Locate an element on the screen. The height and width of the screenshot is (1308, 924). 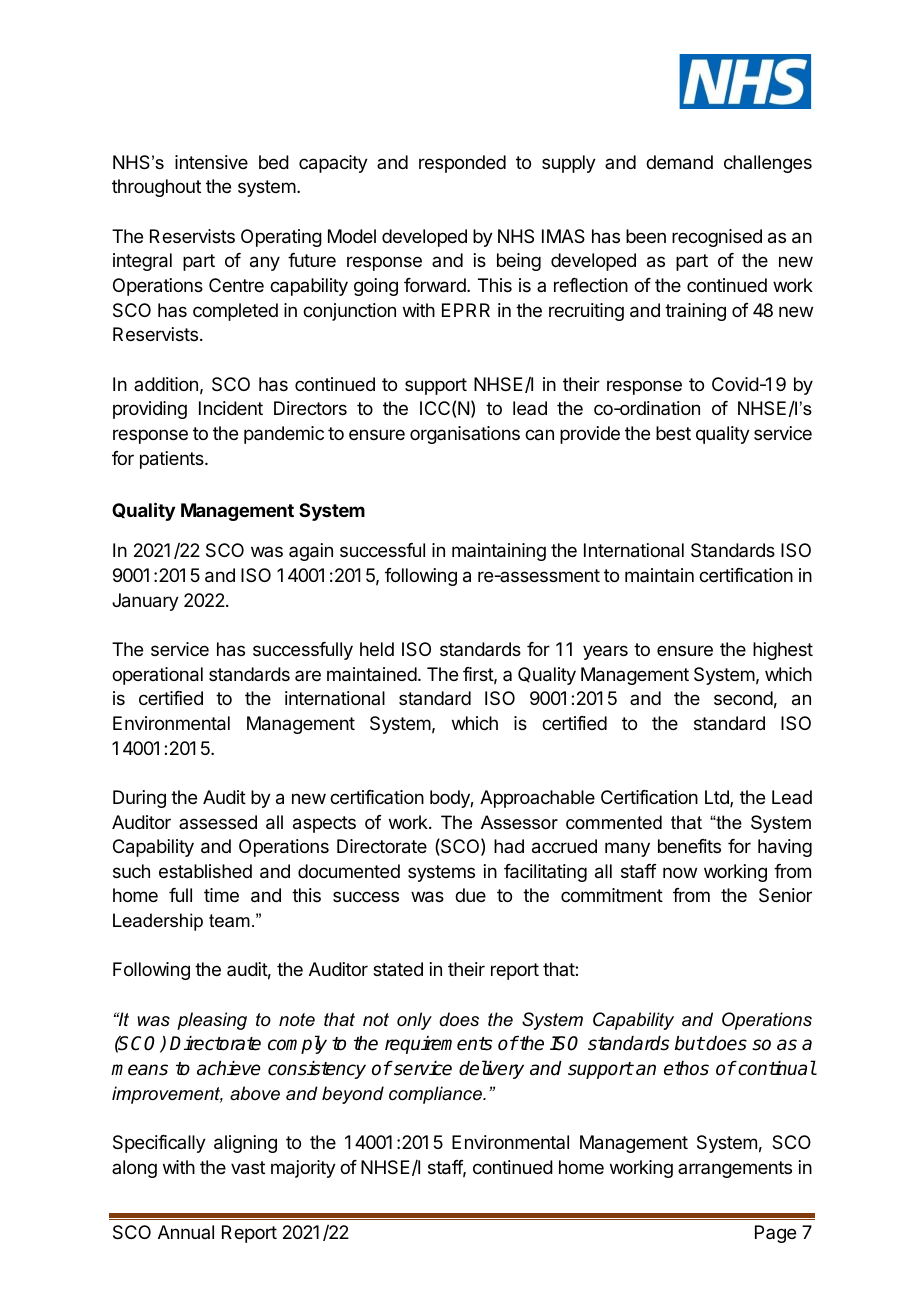
Assessor is located at coordinates (519, 822).
